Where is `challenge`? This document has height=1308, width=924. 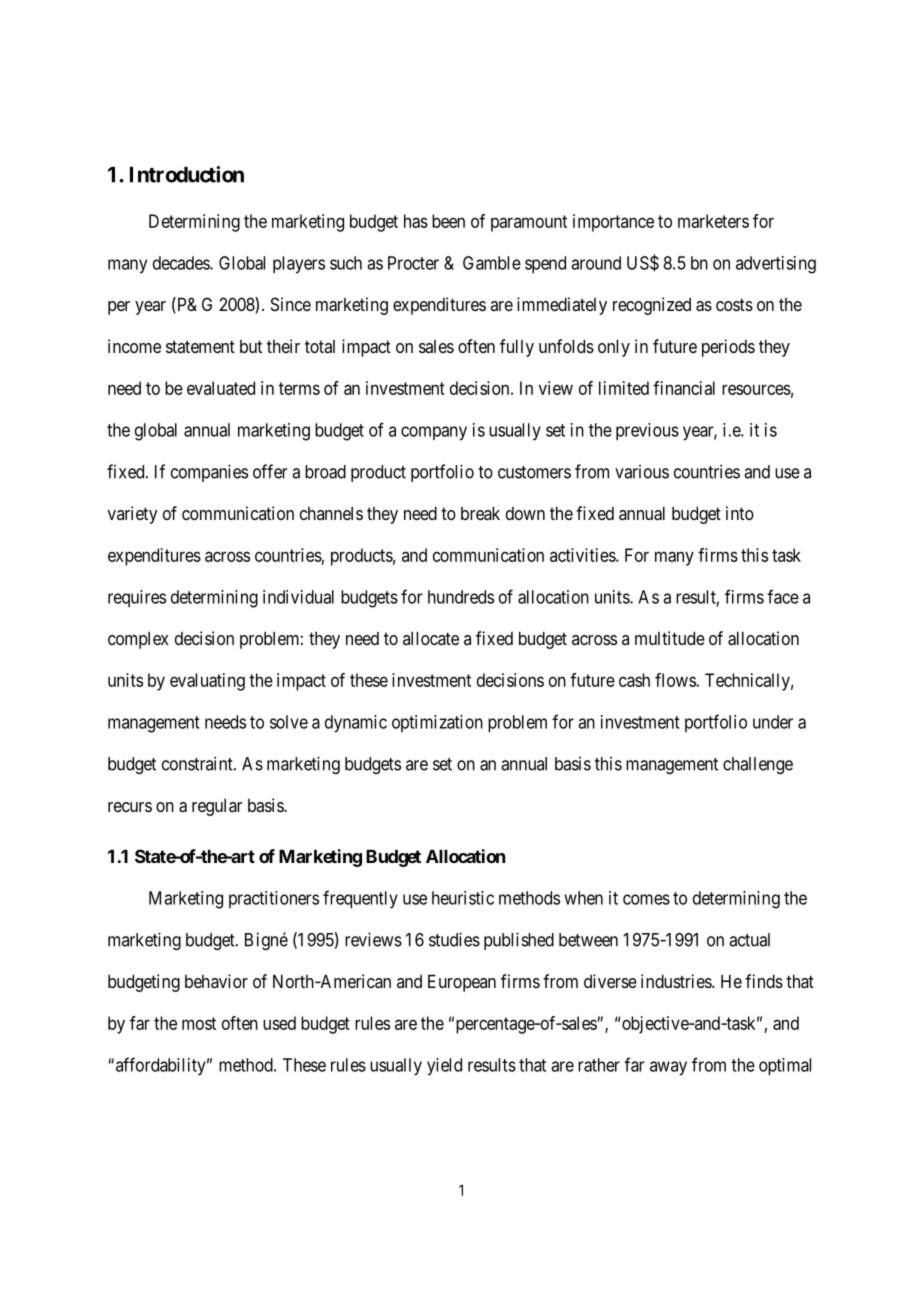
challenge is located at coordinates (758, 765).
